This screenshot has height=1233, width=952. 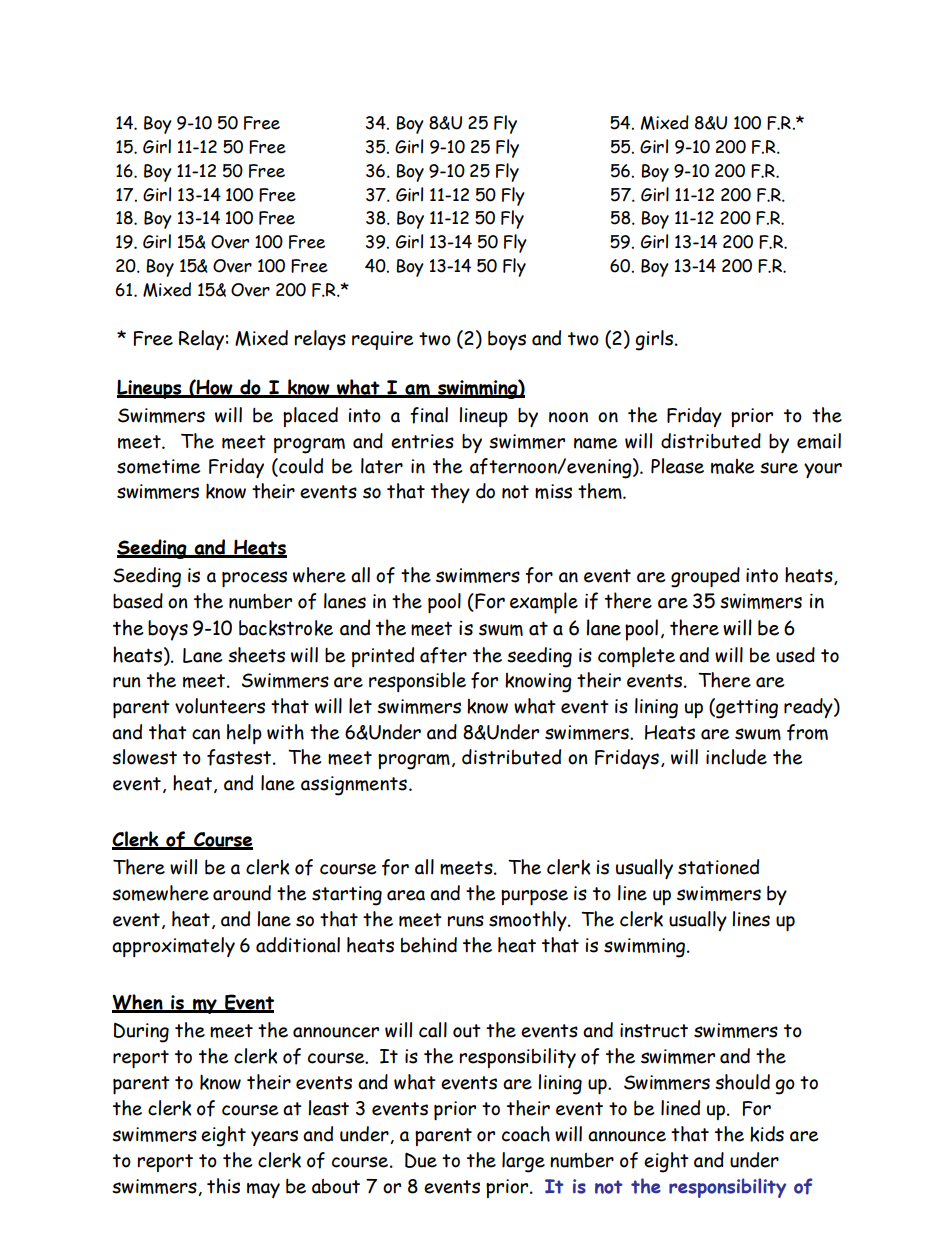 I want to click on process, so click(x=254, y=579).
